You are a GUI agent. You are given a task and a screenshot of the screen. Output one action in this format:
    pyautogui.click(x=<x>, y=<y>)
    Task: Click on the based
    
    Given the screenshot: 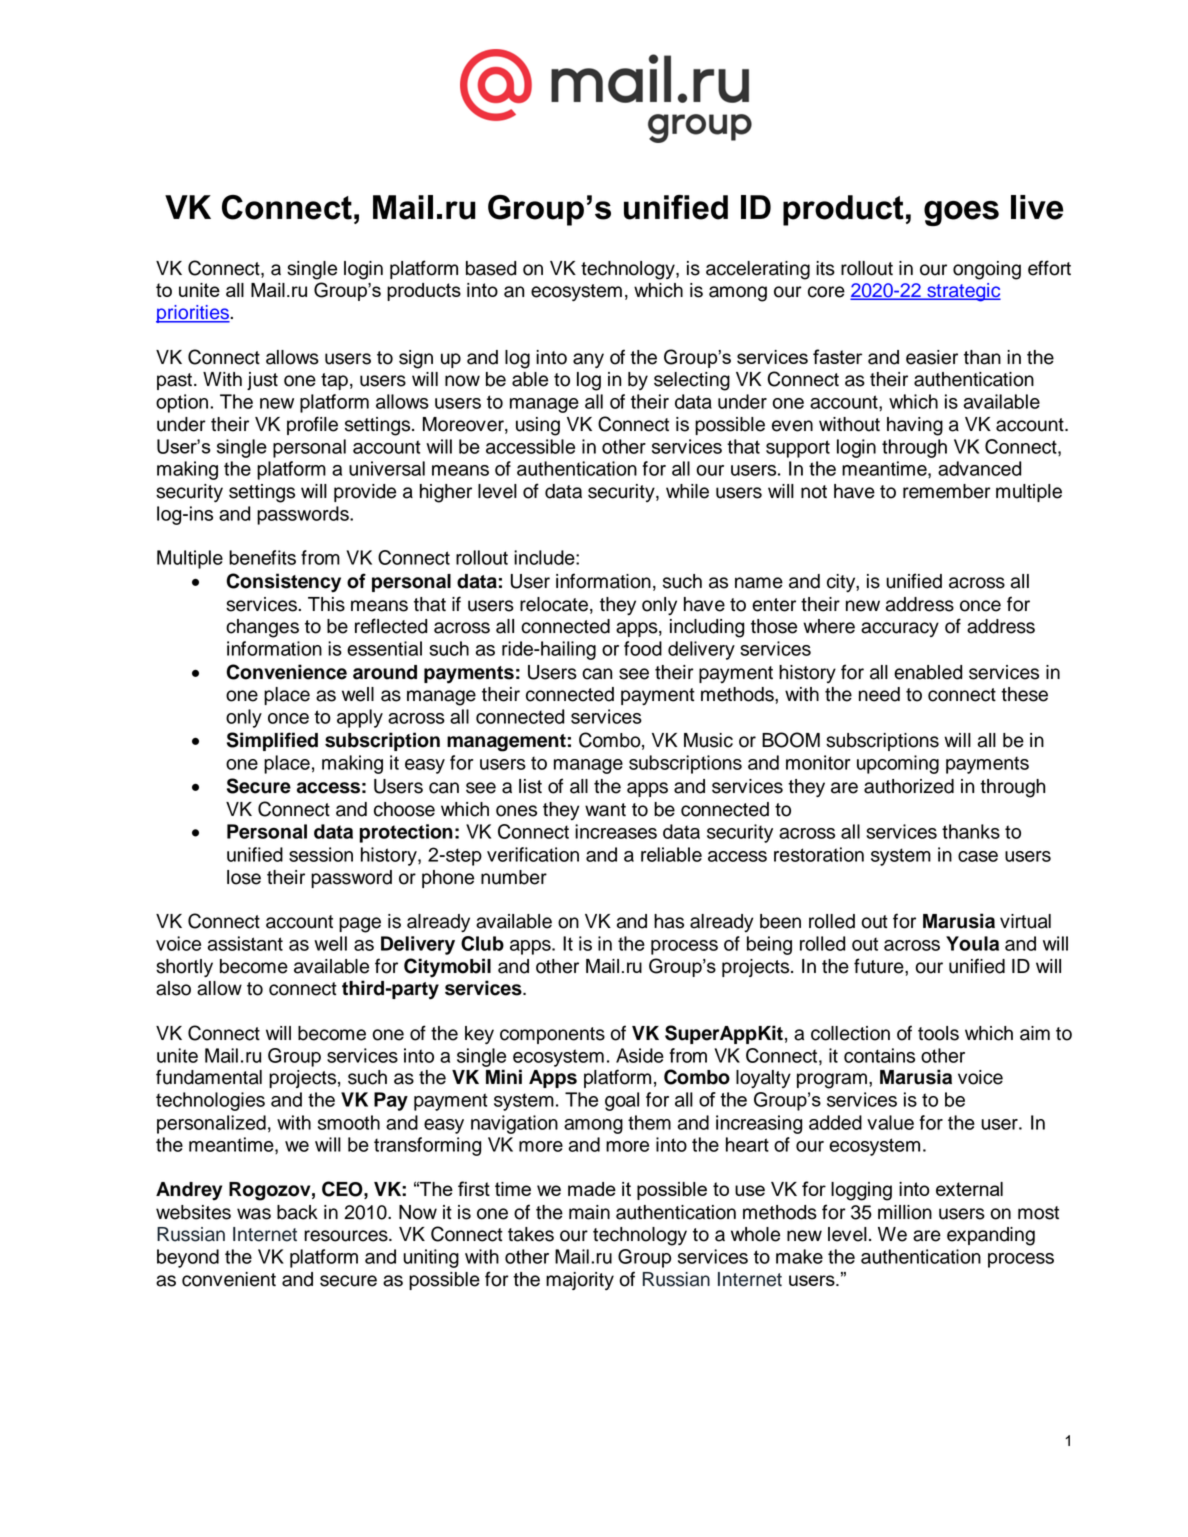 What is the action you would take?
    pyautogui.click(x=491, y=268)
